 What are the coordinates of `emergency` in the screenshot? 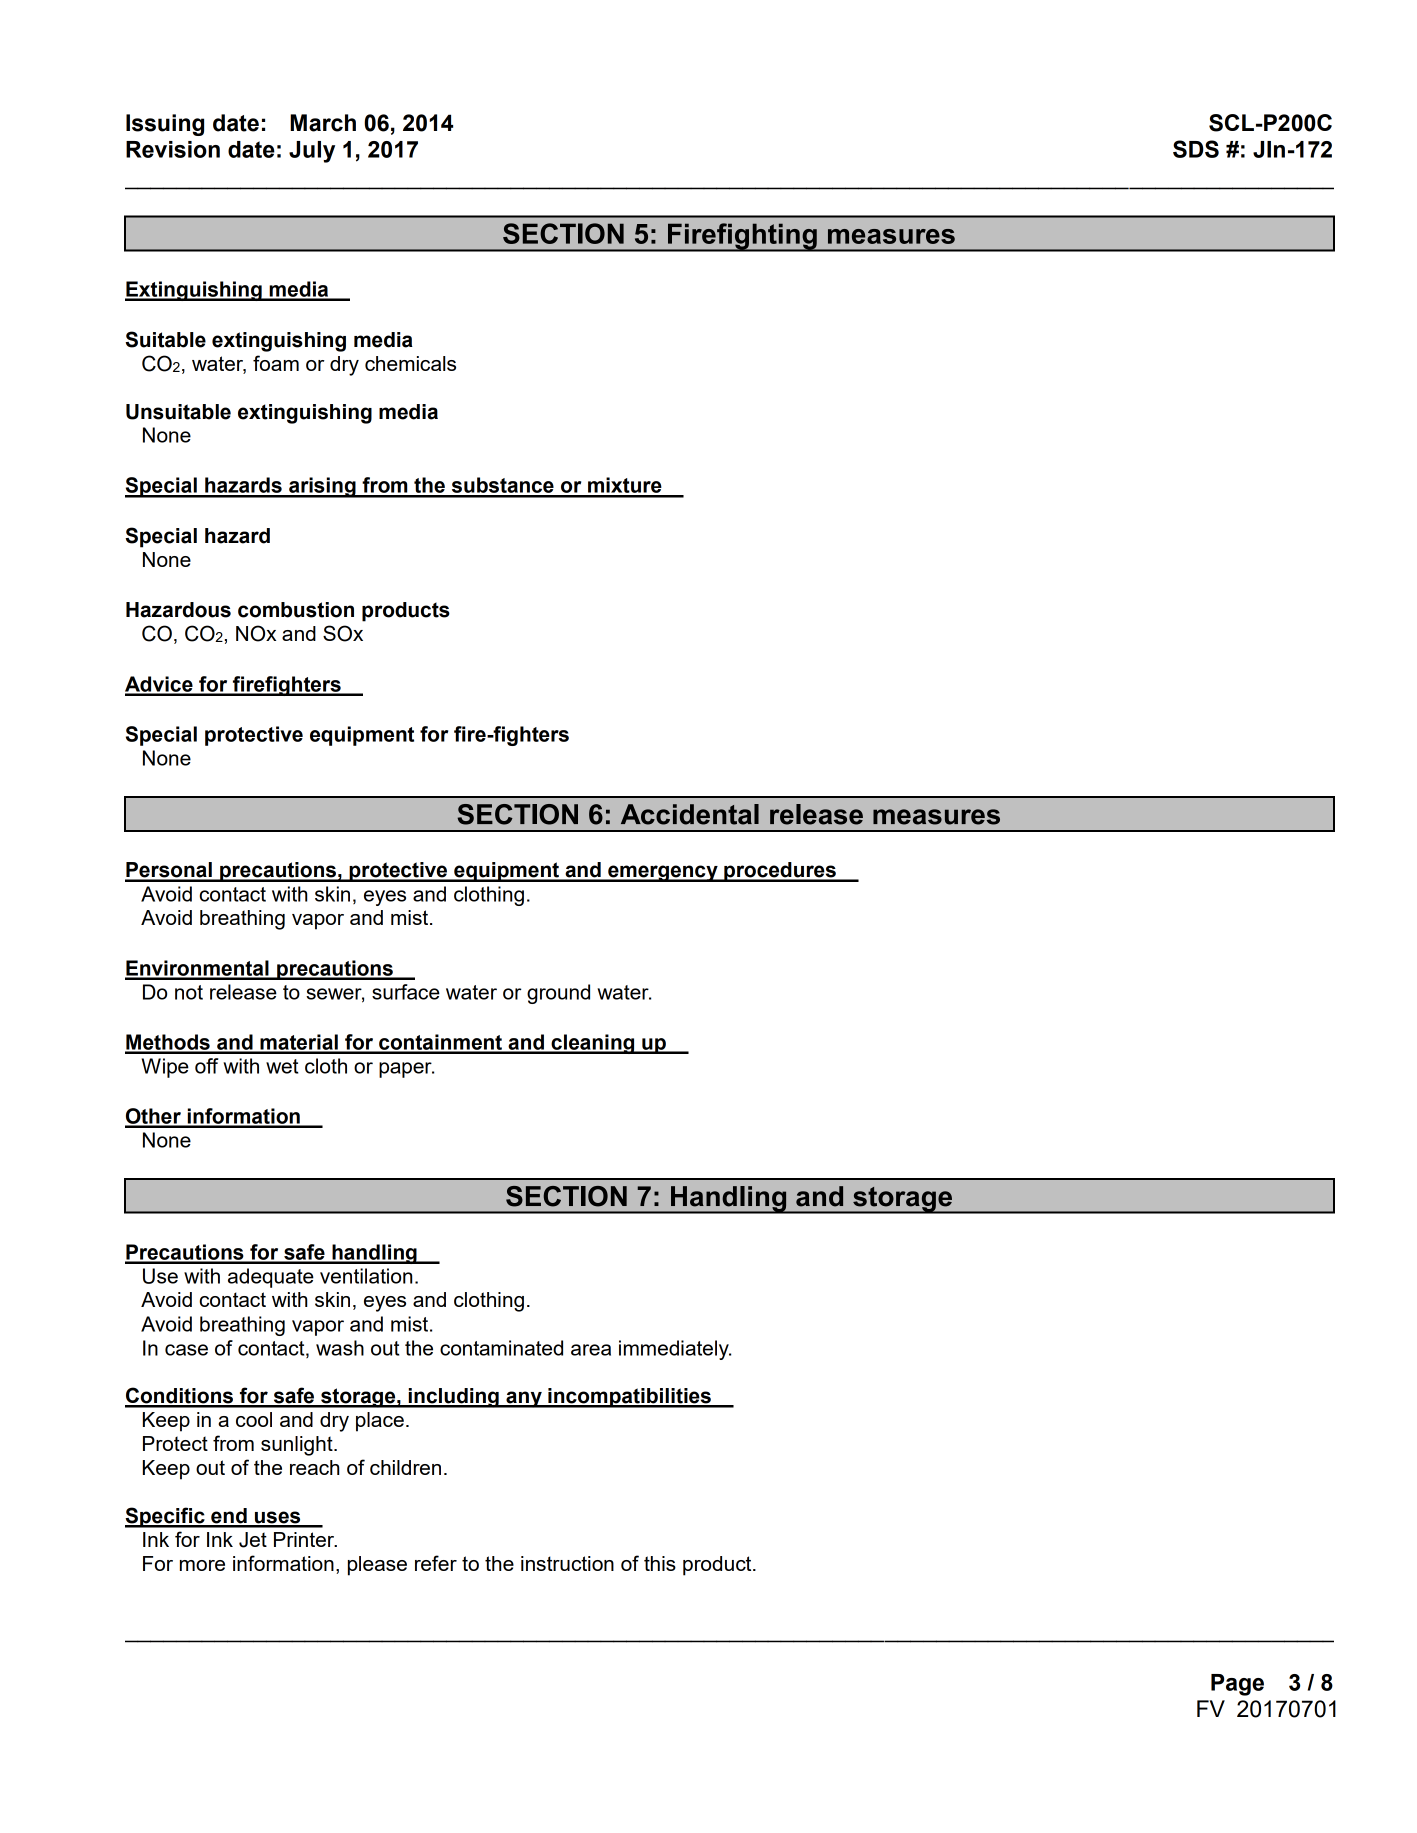 It's located at (663, 873).
